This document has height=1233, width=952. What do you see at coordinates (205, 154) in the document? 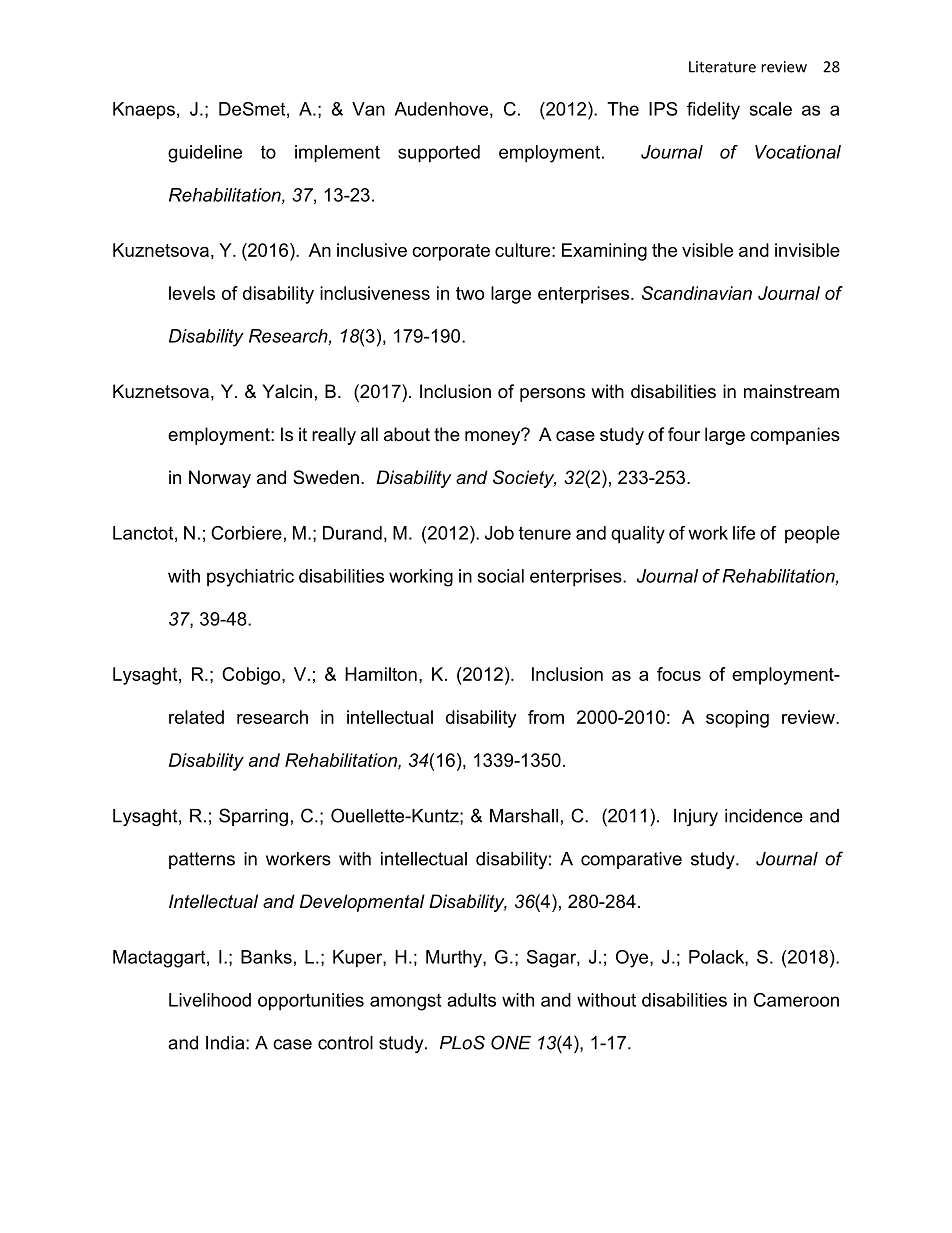
I see `guideline` at bounding box center [205, 154].
